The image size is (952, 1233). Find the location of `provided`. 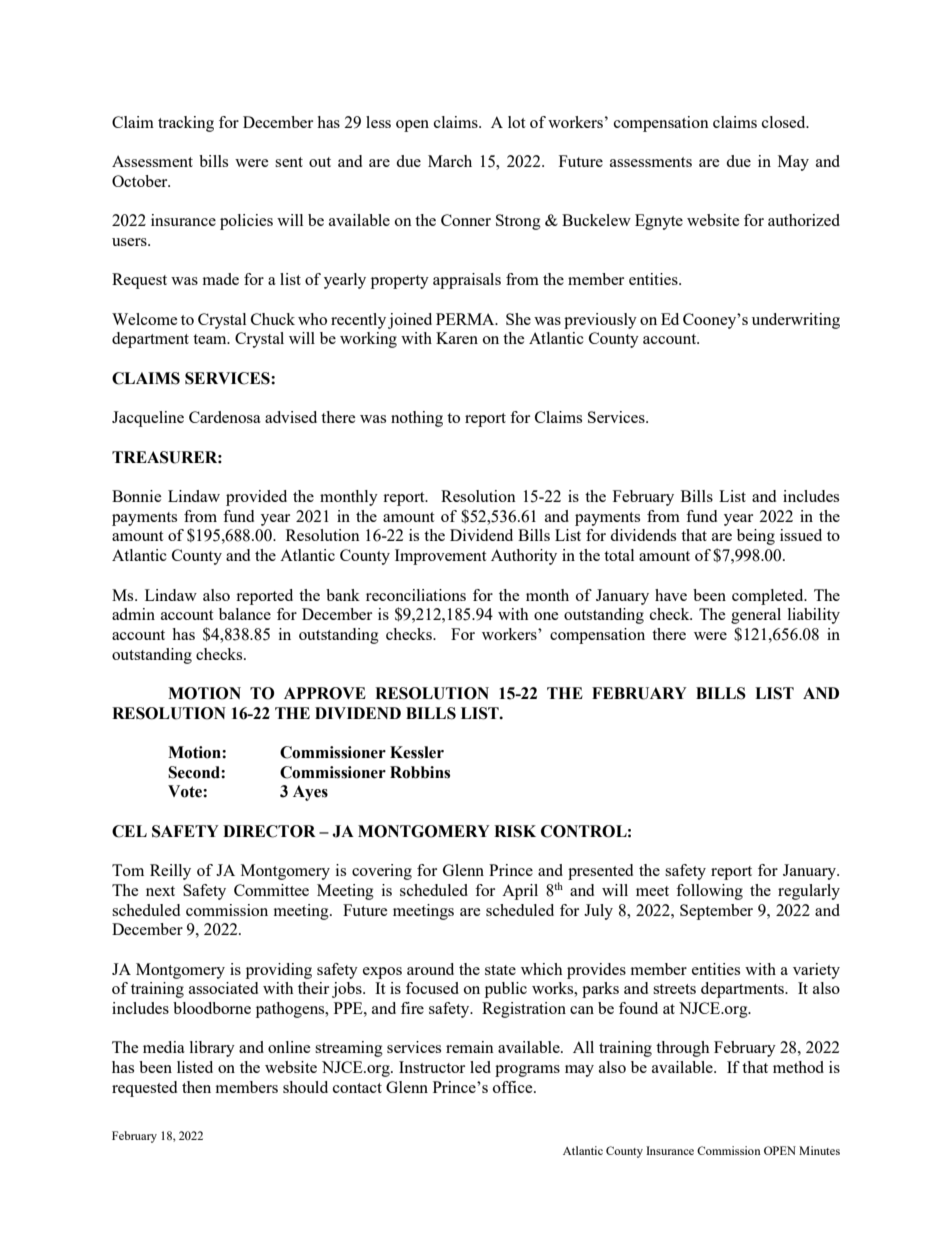

provided is located at coordinates (256, 498).
